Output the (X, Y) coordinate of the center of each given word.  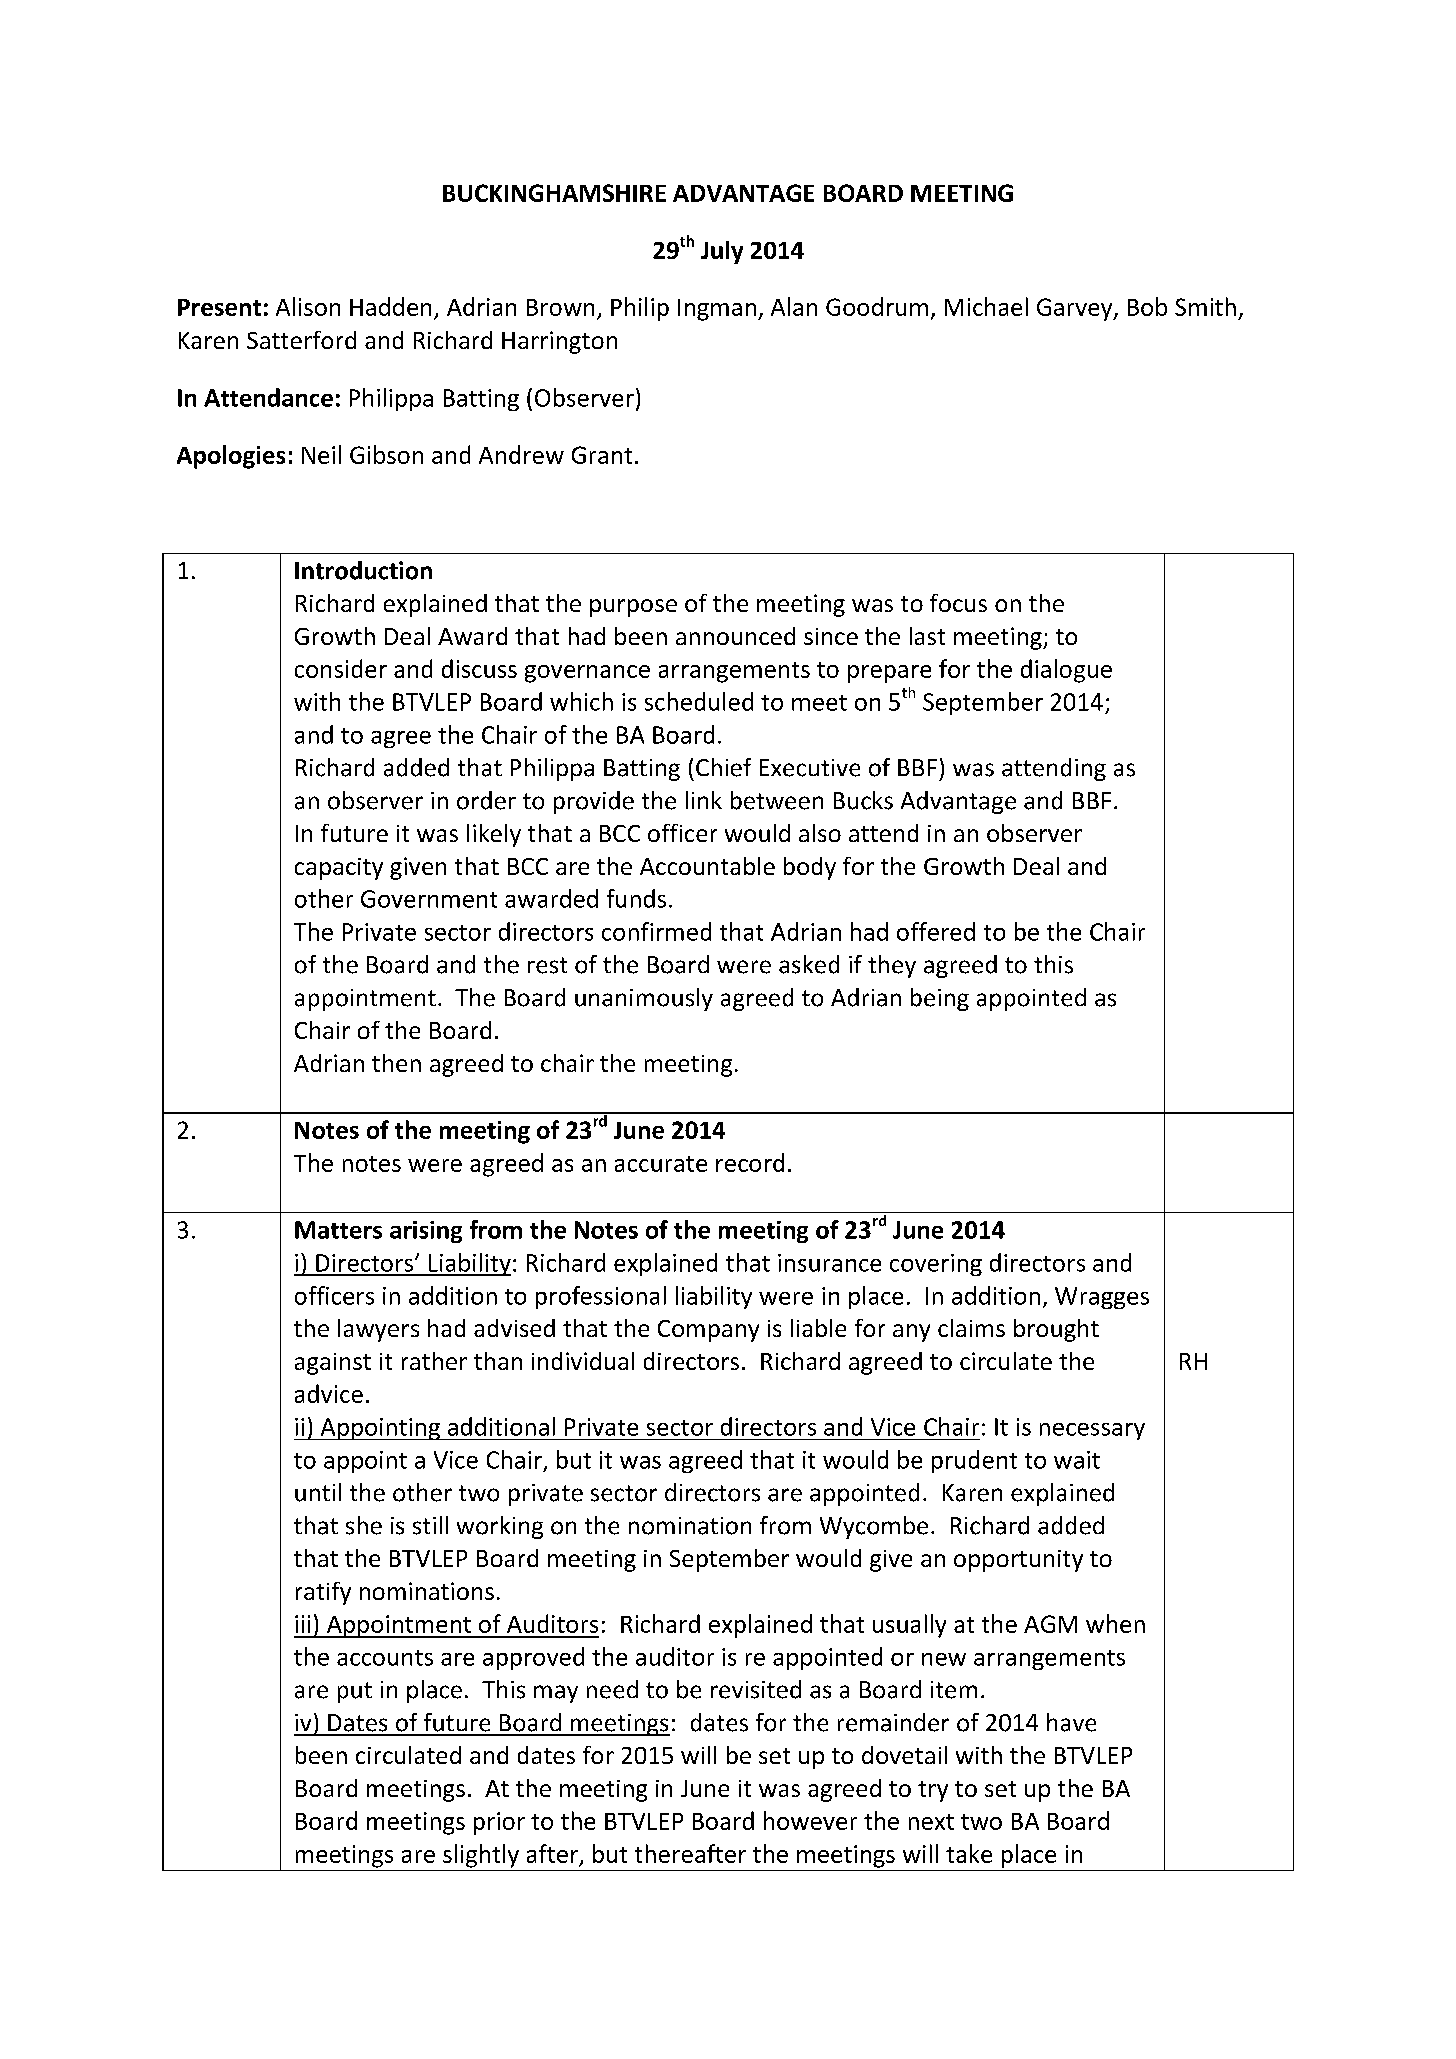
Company (708, 1331)
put (355, 1692)
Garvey (1076, 309)
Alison (308, 306)
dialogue (1066, 671)
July (722, 252)
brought (1056, 1330)
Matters (338, 1230)
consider (341, 668)
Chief (723, 767)
